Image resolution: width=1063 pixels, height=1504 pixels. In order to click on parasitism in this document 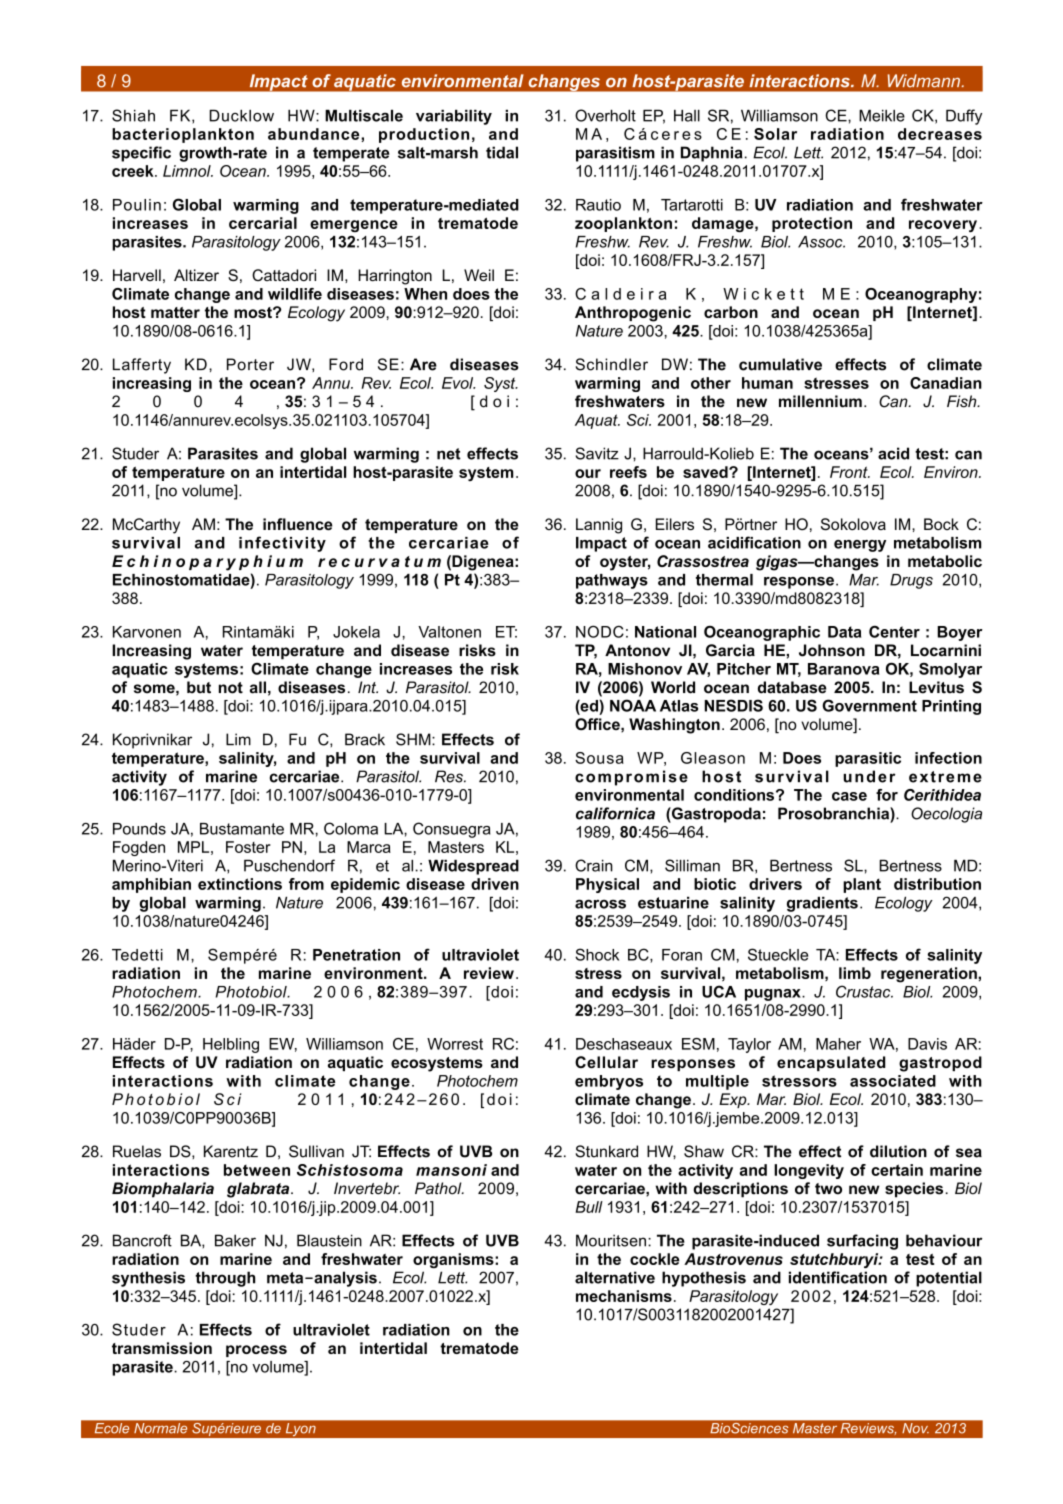, I will do `click(615, 154)`.
